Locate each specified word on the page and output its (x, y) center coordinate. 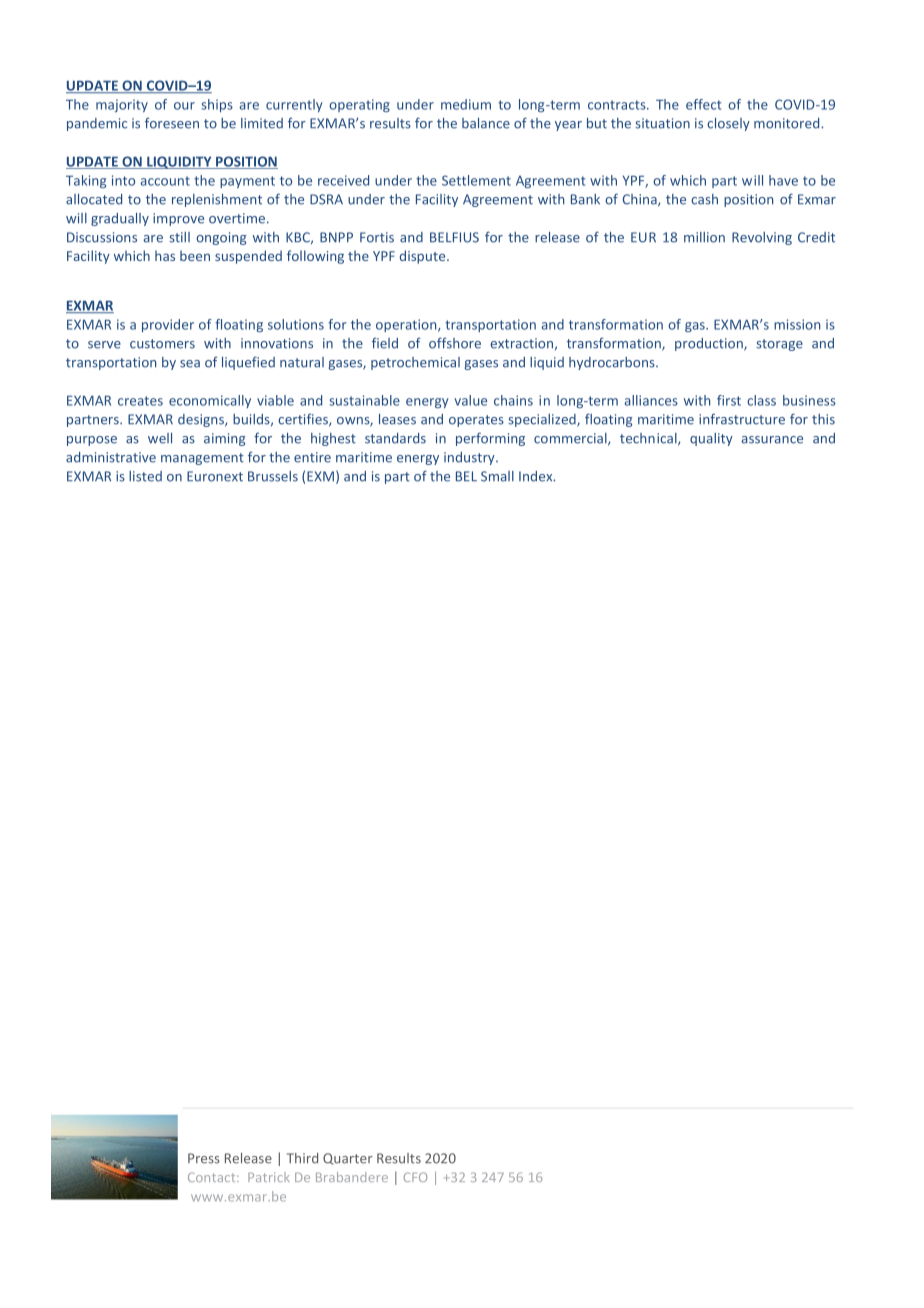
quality (711, 439)
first (729, 400)
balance (486, 123)
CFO (415, 1177)
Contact (213, 1177)
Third (302, 1158)
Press (204, 1158)
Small (497, 476)
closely (728, 124)
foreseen (172, 123)
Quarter (348, 1159)
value (470, 400)
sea (190, 364)
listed (145, 476)
